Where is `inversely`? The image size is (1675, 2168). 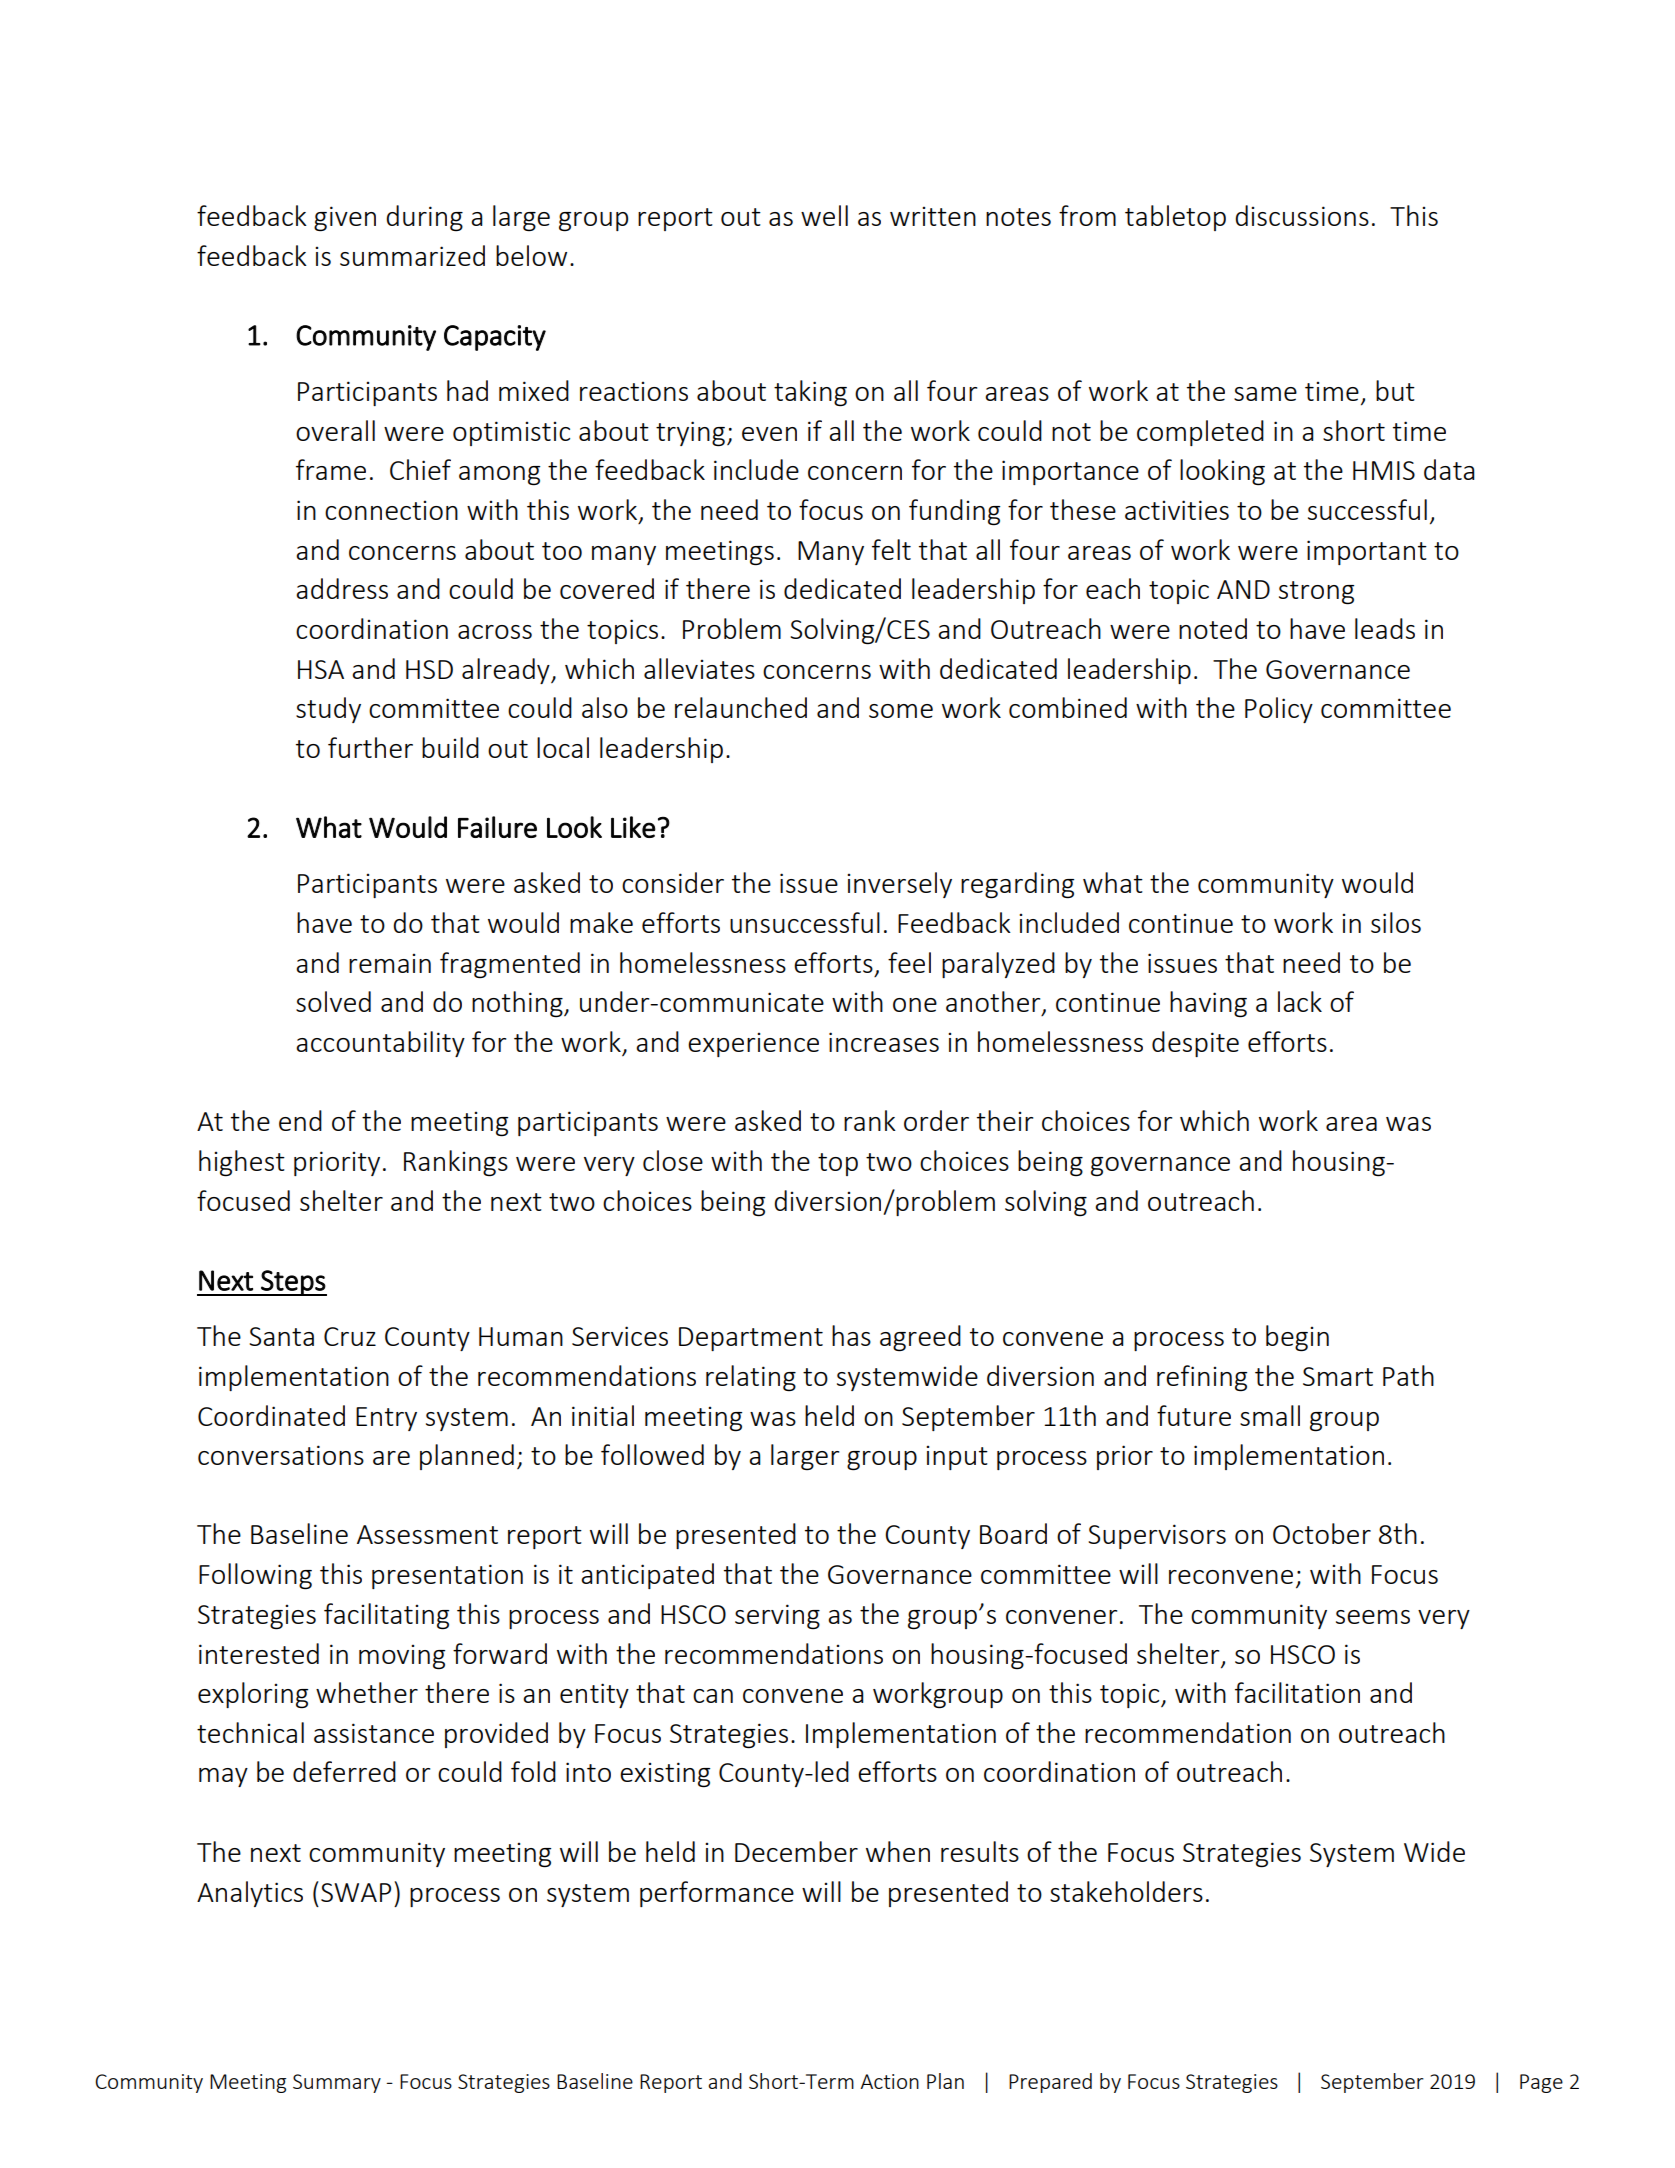 inversely is located at coordinates (899, 885).
